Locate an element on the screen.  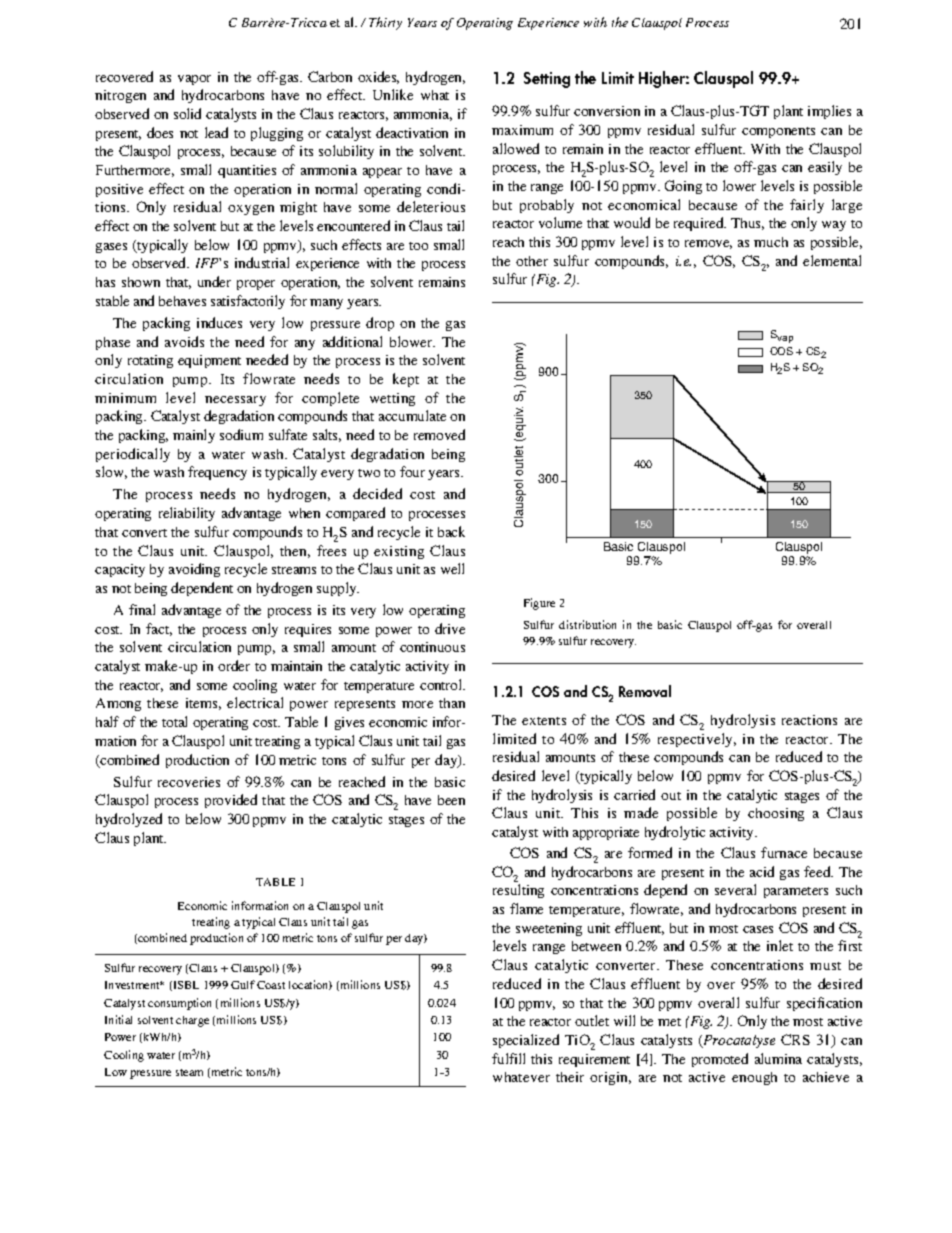
well is located at coordinates (452, 568).
